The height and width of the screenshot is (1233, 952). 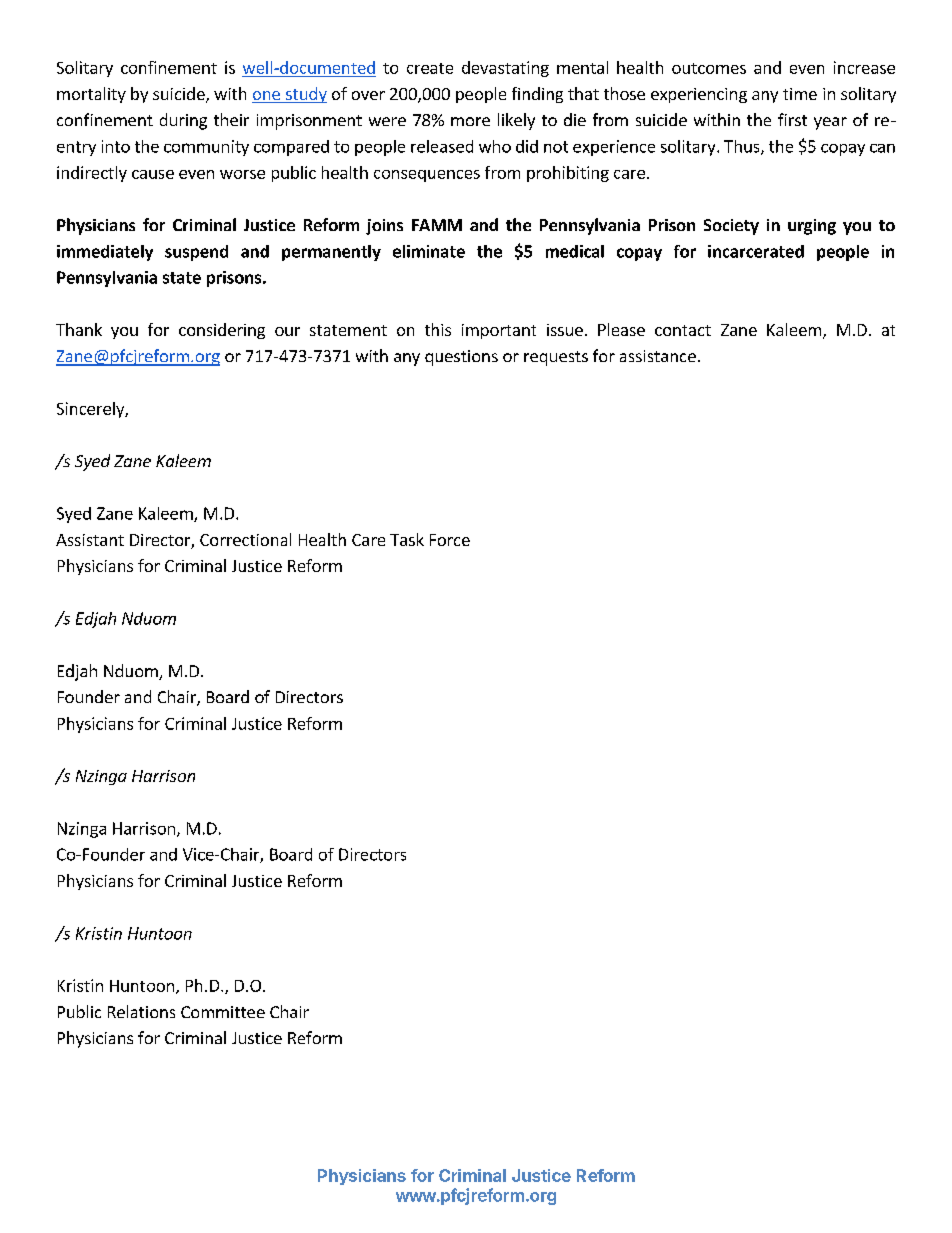 What do you see at coordinates (461, 358) in the screenshot?
I see `questions` at bounding box center [461, 358].
